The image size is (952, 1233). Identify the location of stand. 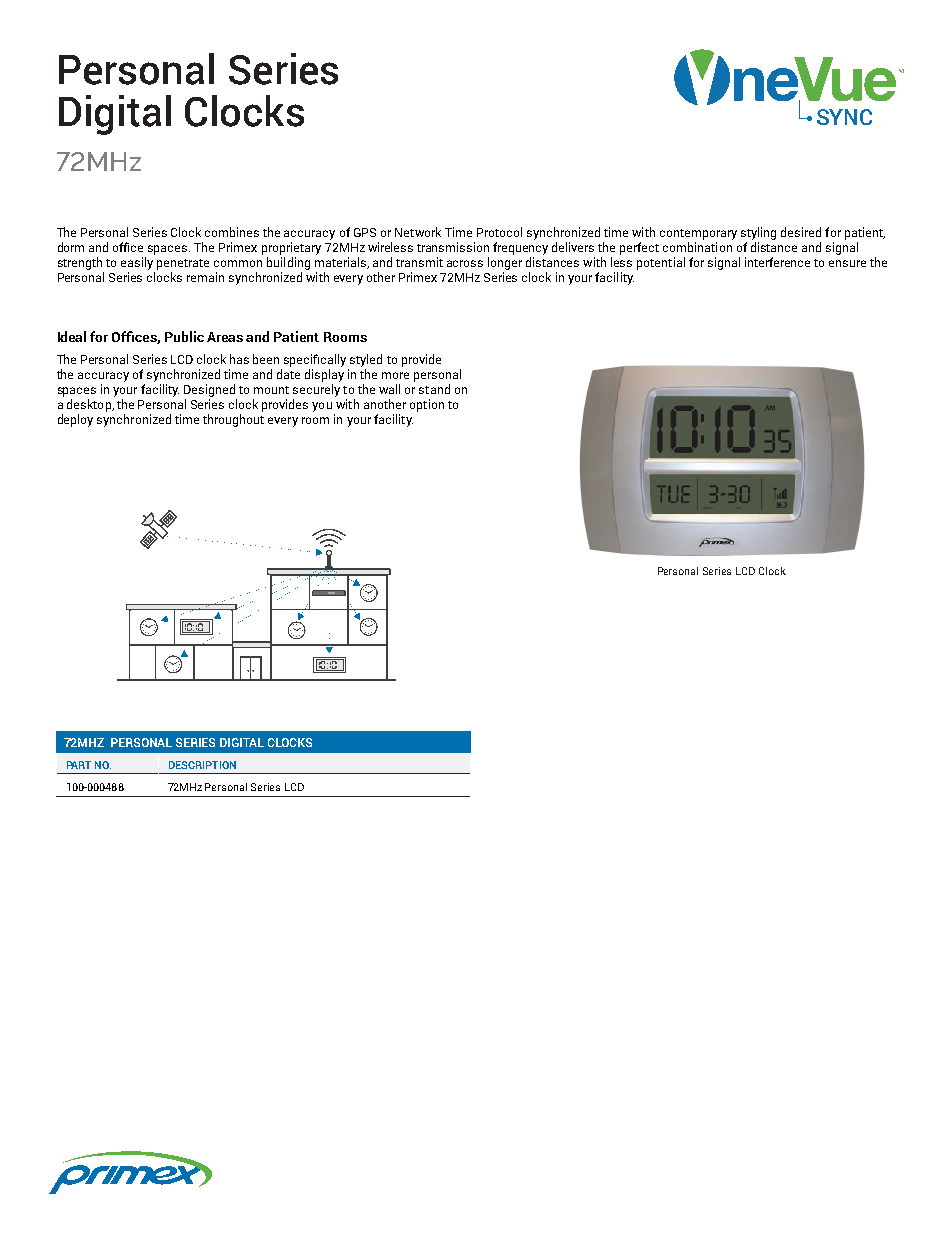
(434, 389).
